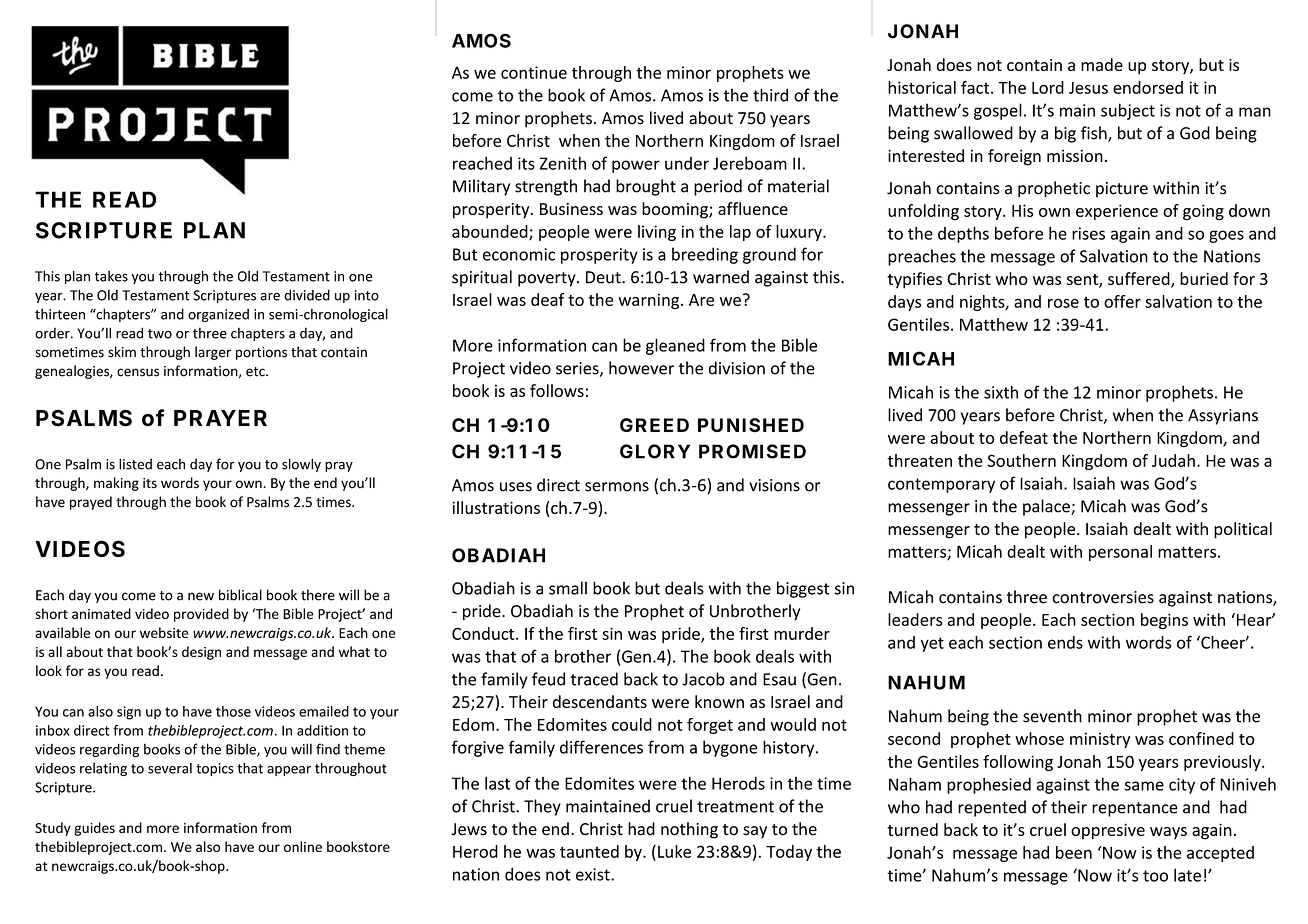  What do you see at coordinates (1122, 301) in the screenshot?
I see `offer` at bounding box center [1122, 301].
